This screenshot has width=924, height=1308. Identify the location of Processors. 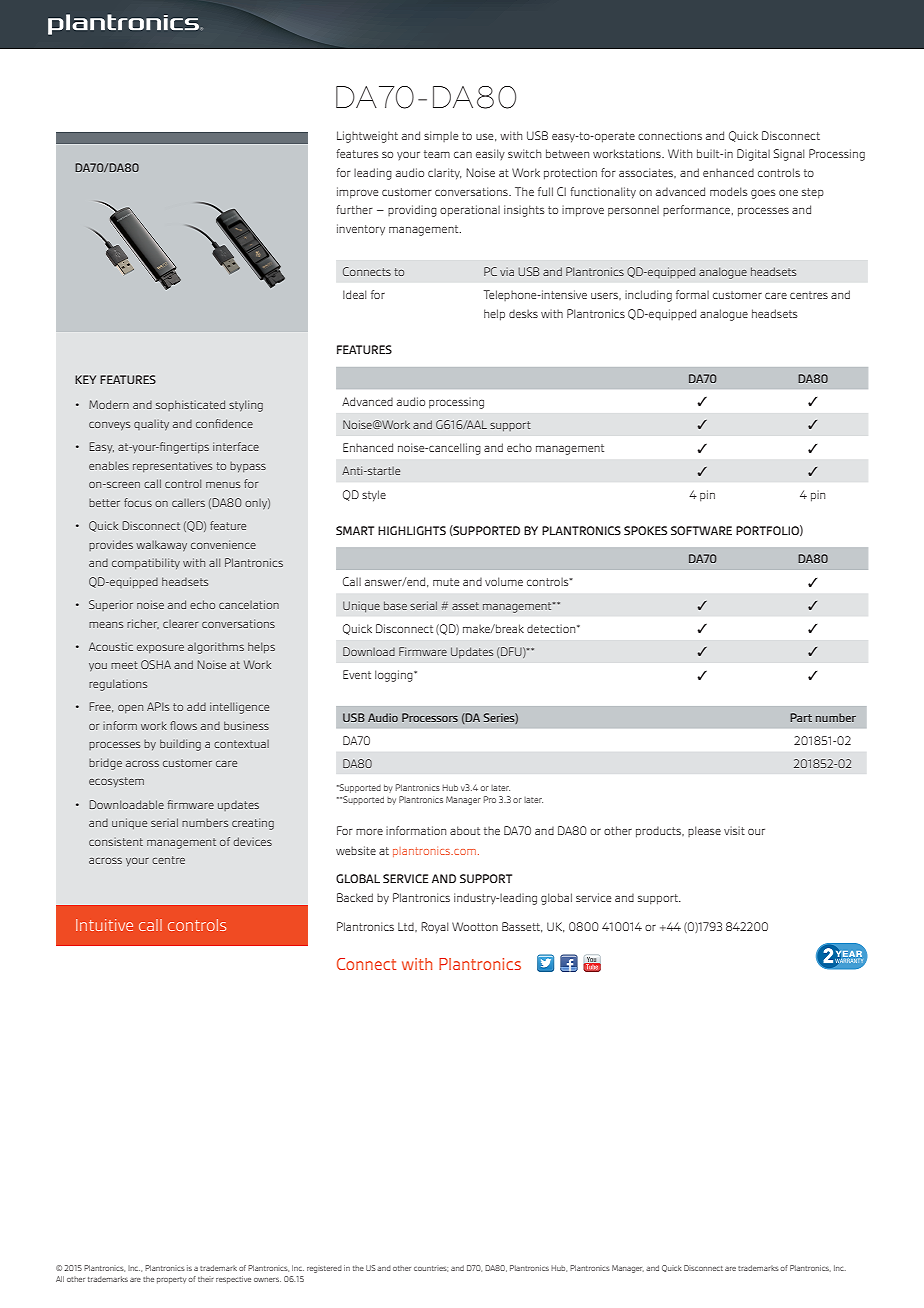
(430, 717).
